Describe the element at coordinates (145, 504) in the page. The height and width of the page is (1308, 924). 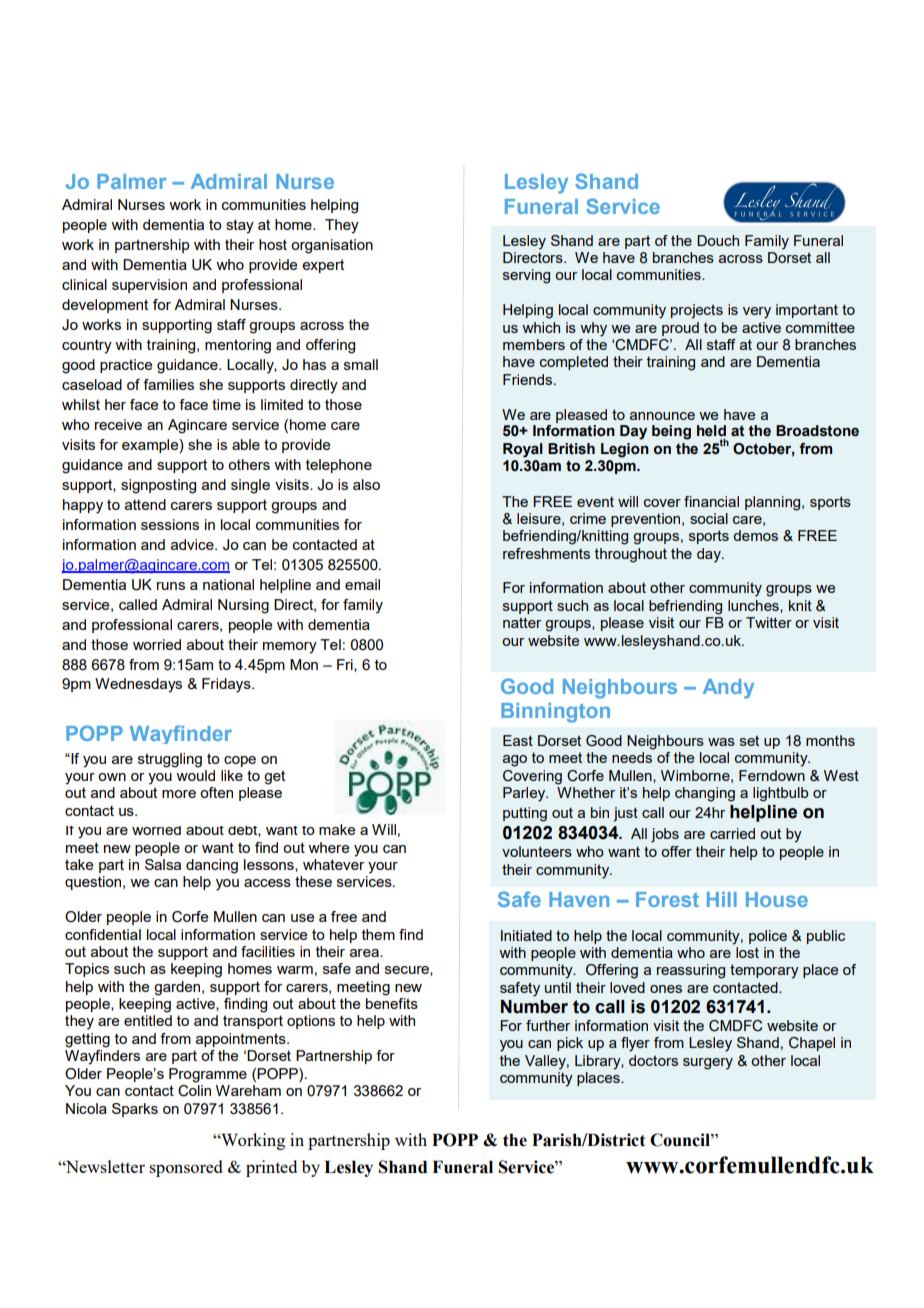
I see `attend` at that location.
